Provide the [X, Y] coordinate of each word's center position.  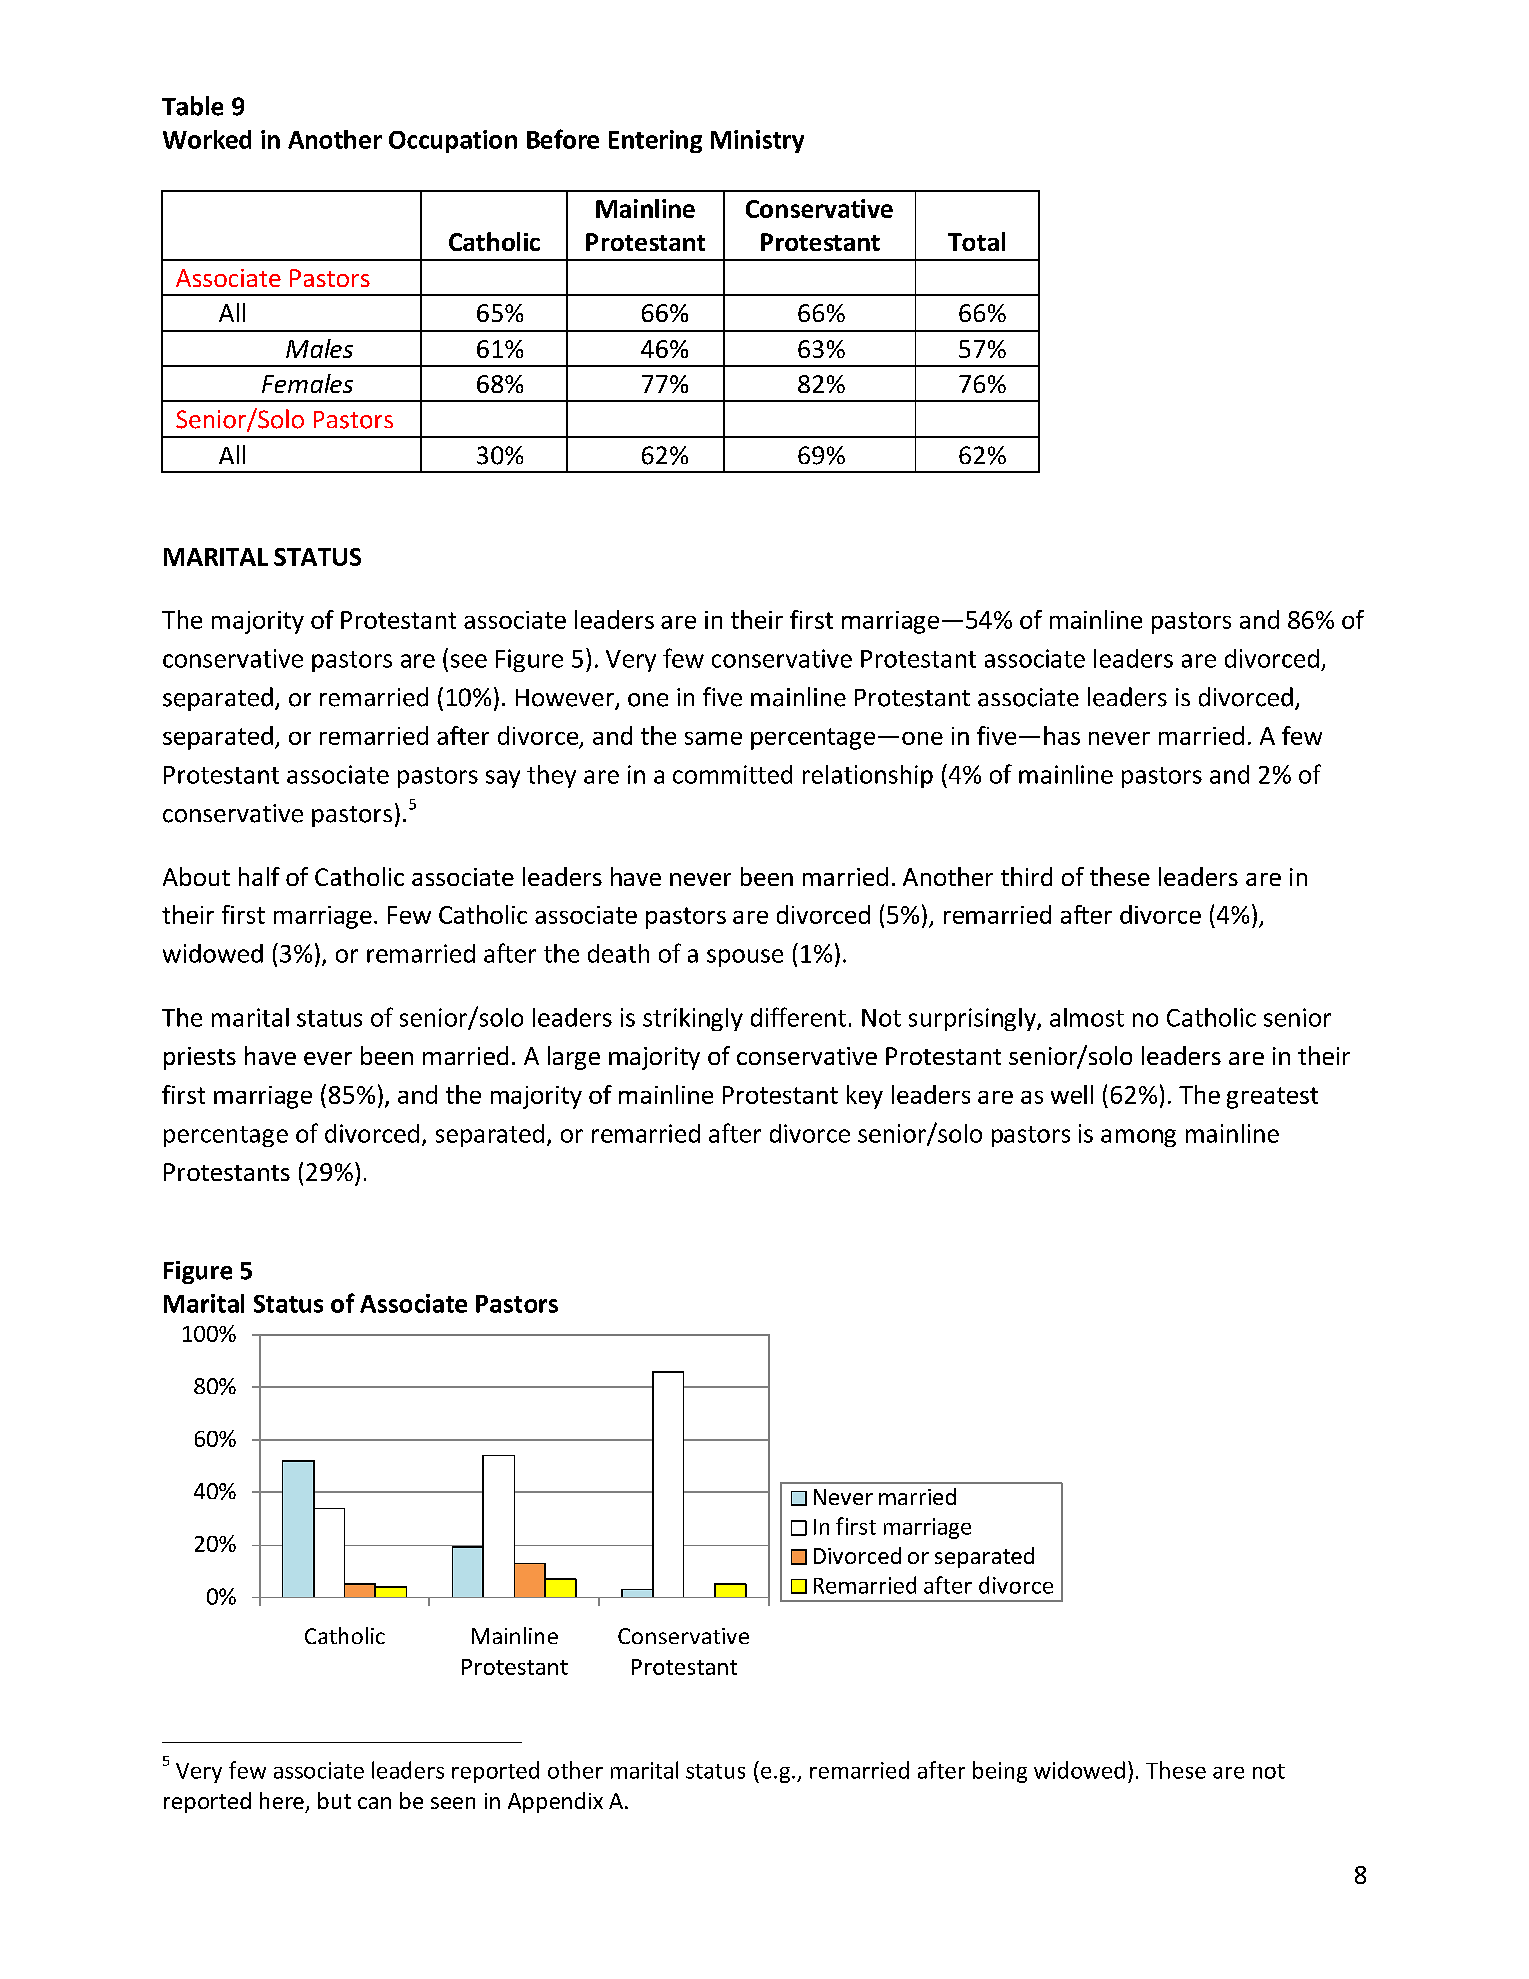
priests [200, 1058]
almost [1087, 1017]
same [713, 738]
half [259, 876]
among [1138, 1138]
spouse [745, 958]
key [865, 1097]
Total [976, 241]
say [503, 779]
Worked [207, 139]
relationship [868, 776]
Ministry [757, 141]
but [334, 1800]
